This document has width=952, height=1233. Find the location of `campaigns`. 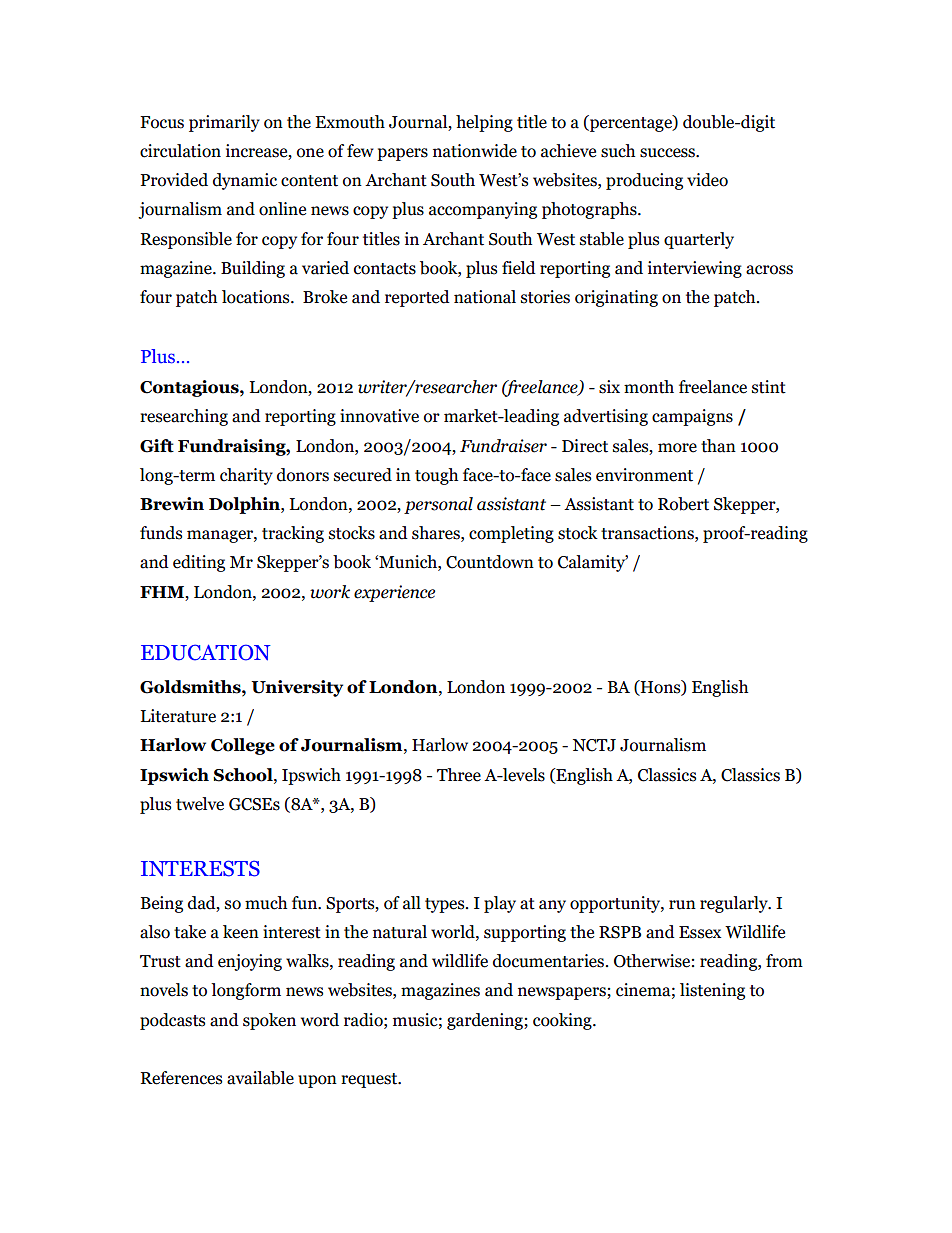

campaigns is located at coordinates (692, 417).
